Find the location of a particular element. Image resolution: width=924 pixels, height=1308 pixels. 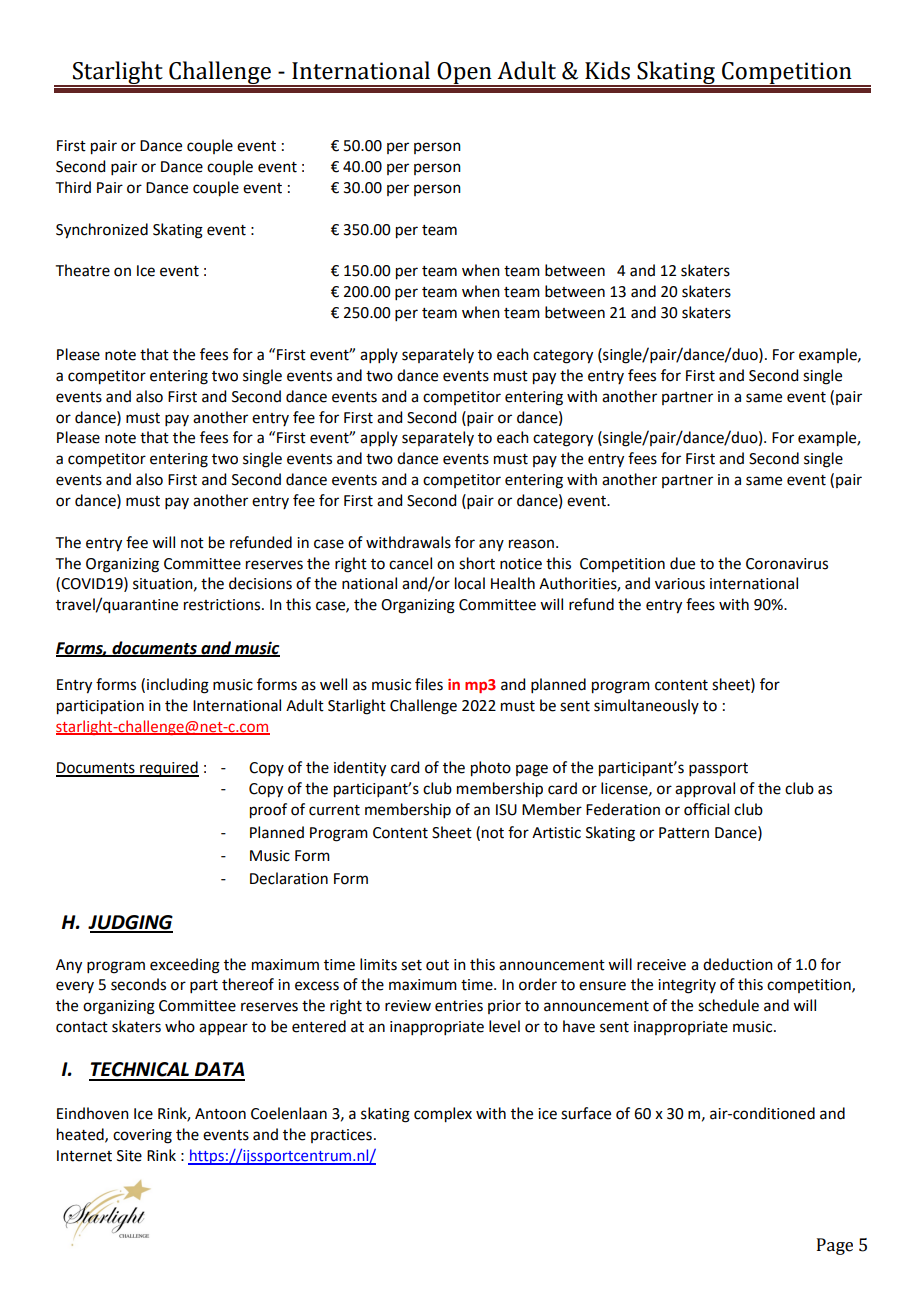

covering is located at coordinates (142, 1136).
